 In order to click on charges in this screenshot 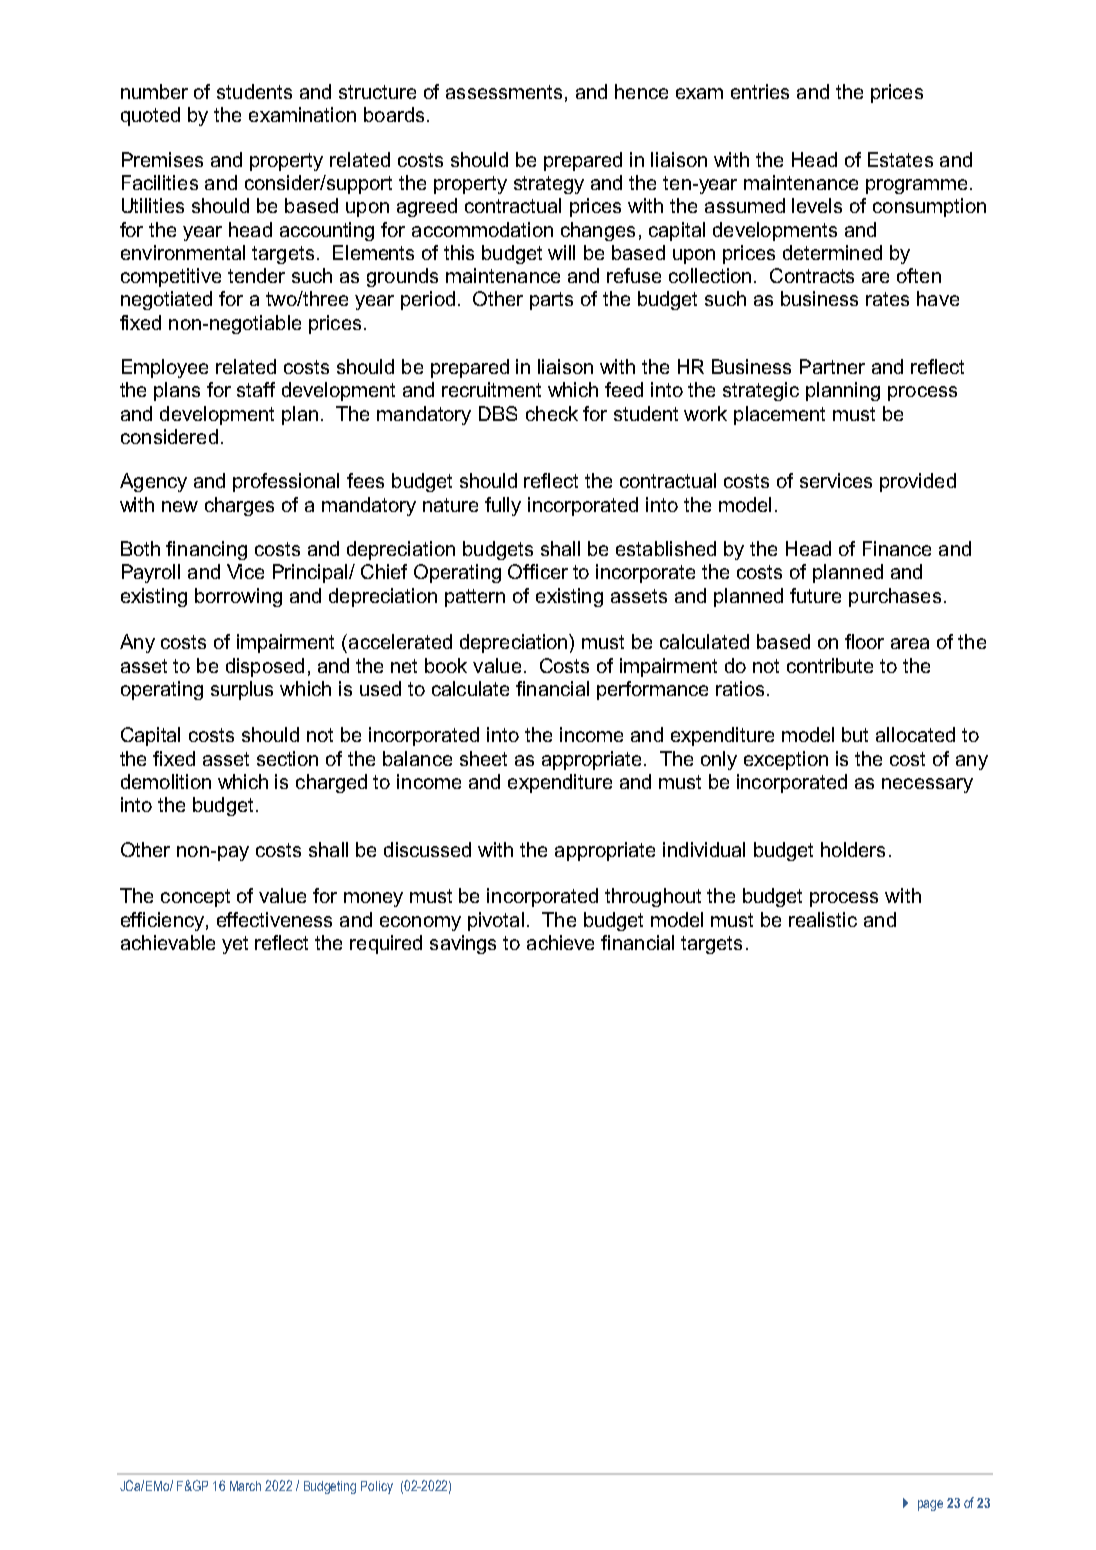, I will do `click(239, 506)`.
